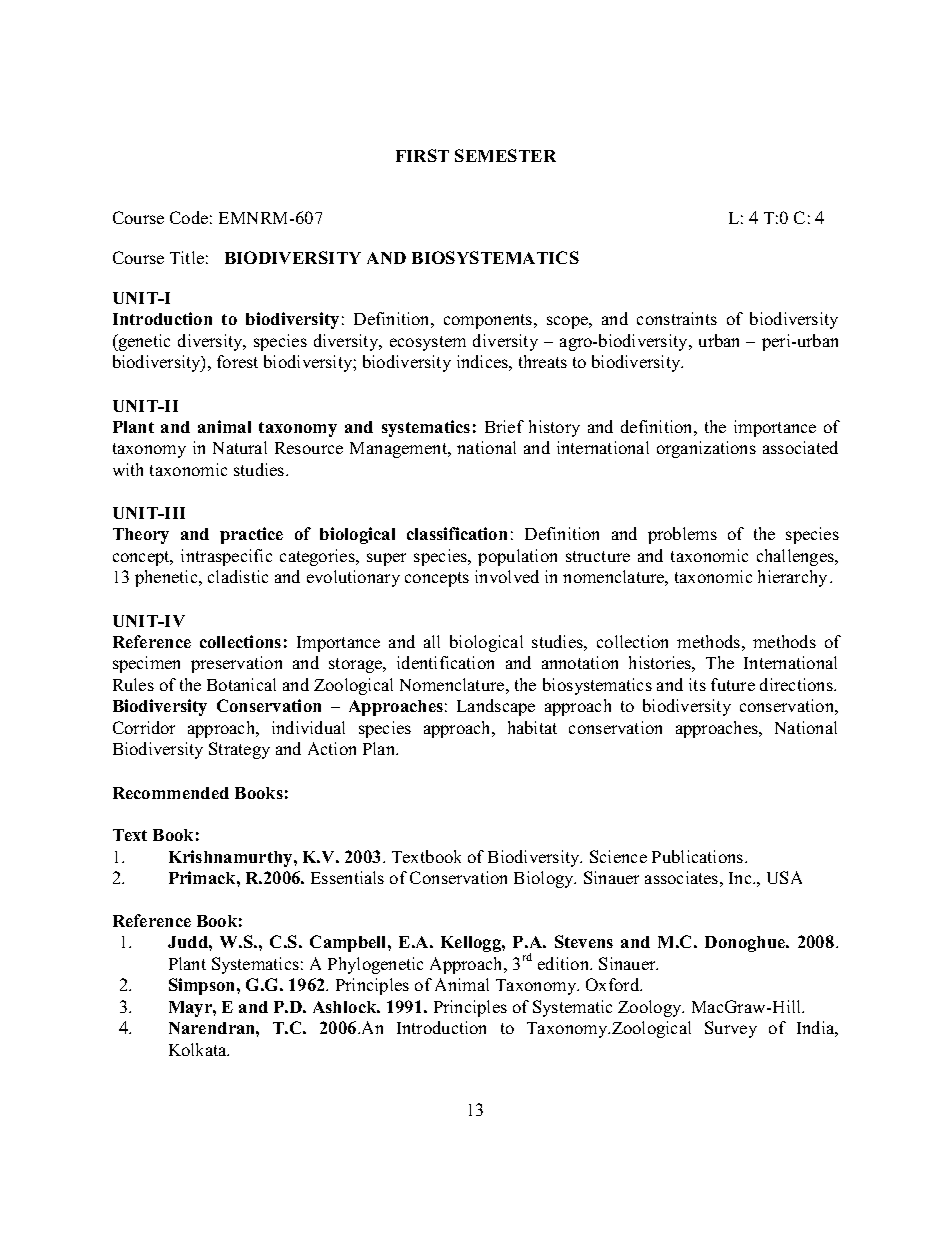  Describe the element at coordinates (199, 1049) in the image. I see `Kolkata` at that location.
